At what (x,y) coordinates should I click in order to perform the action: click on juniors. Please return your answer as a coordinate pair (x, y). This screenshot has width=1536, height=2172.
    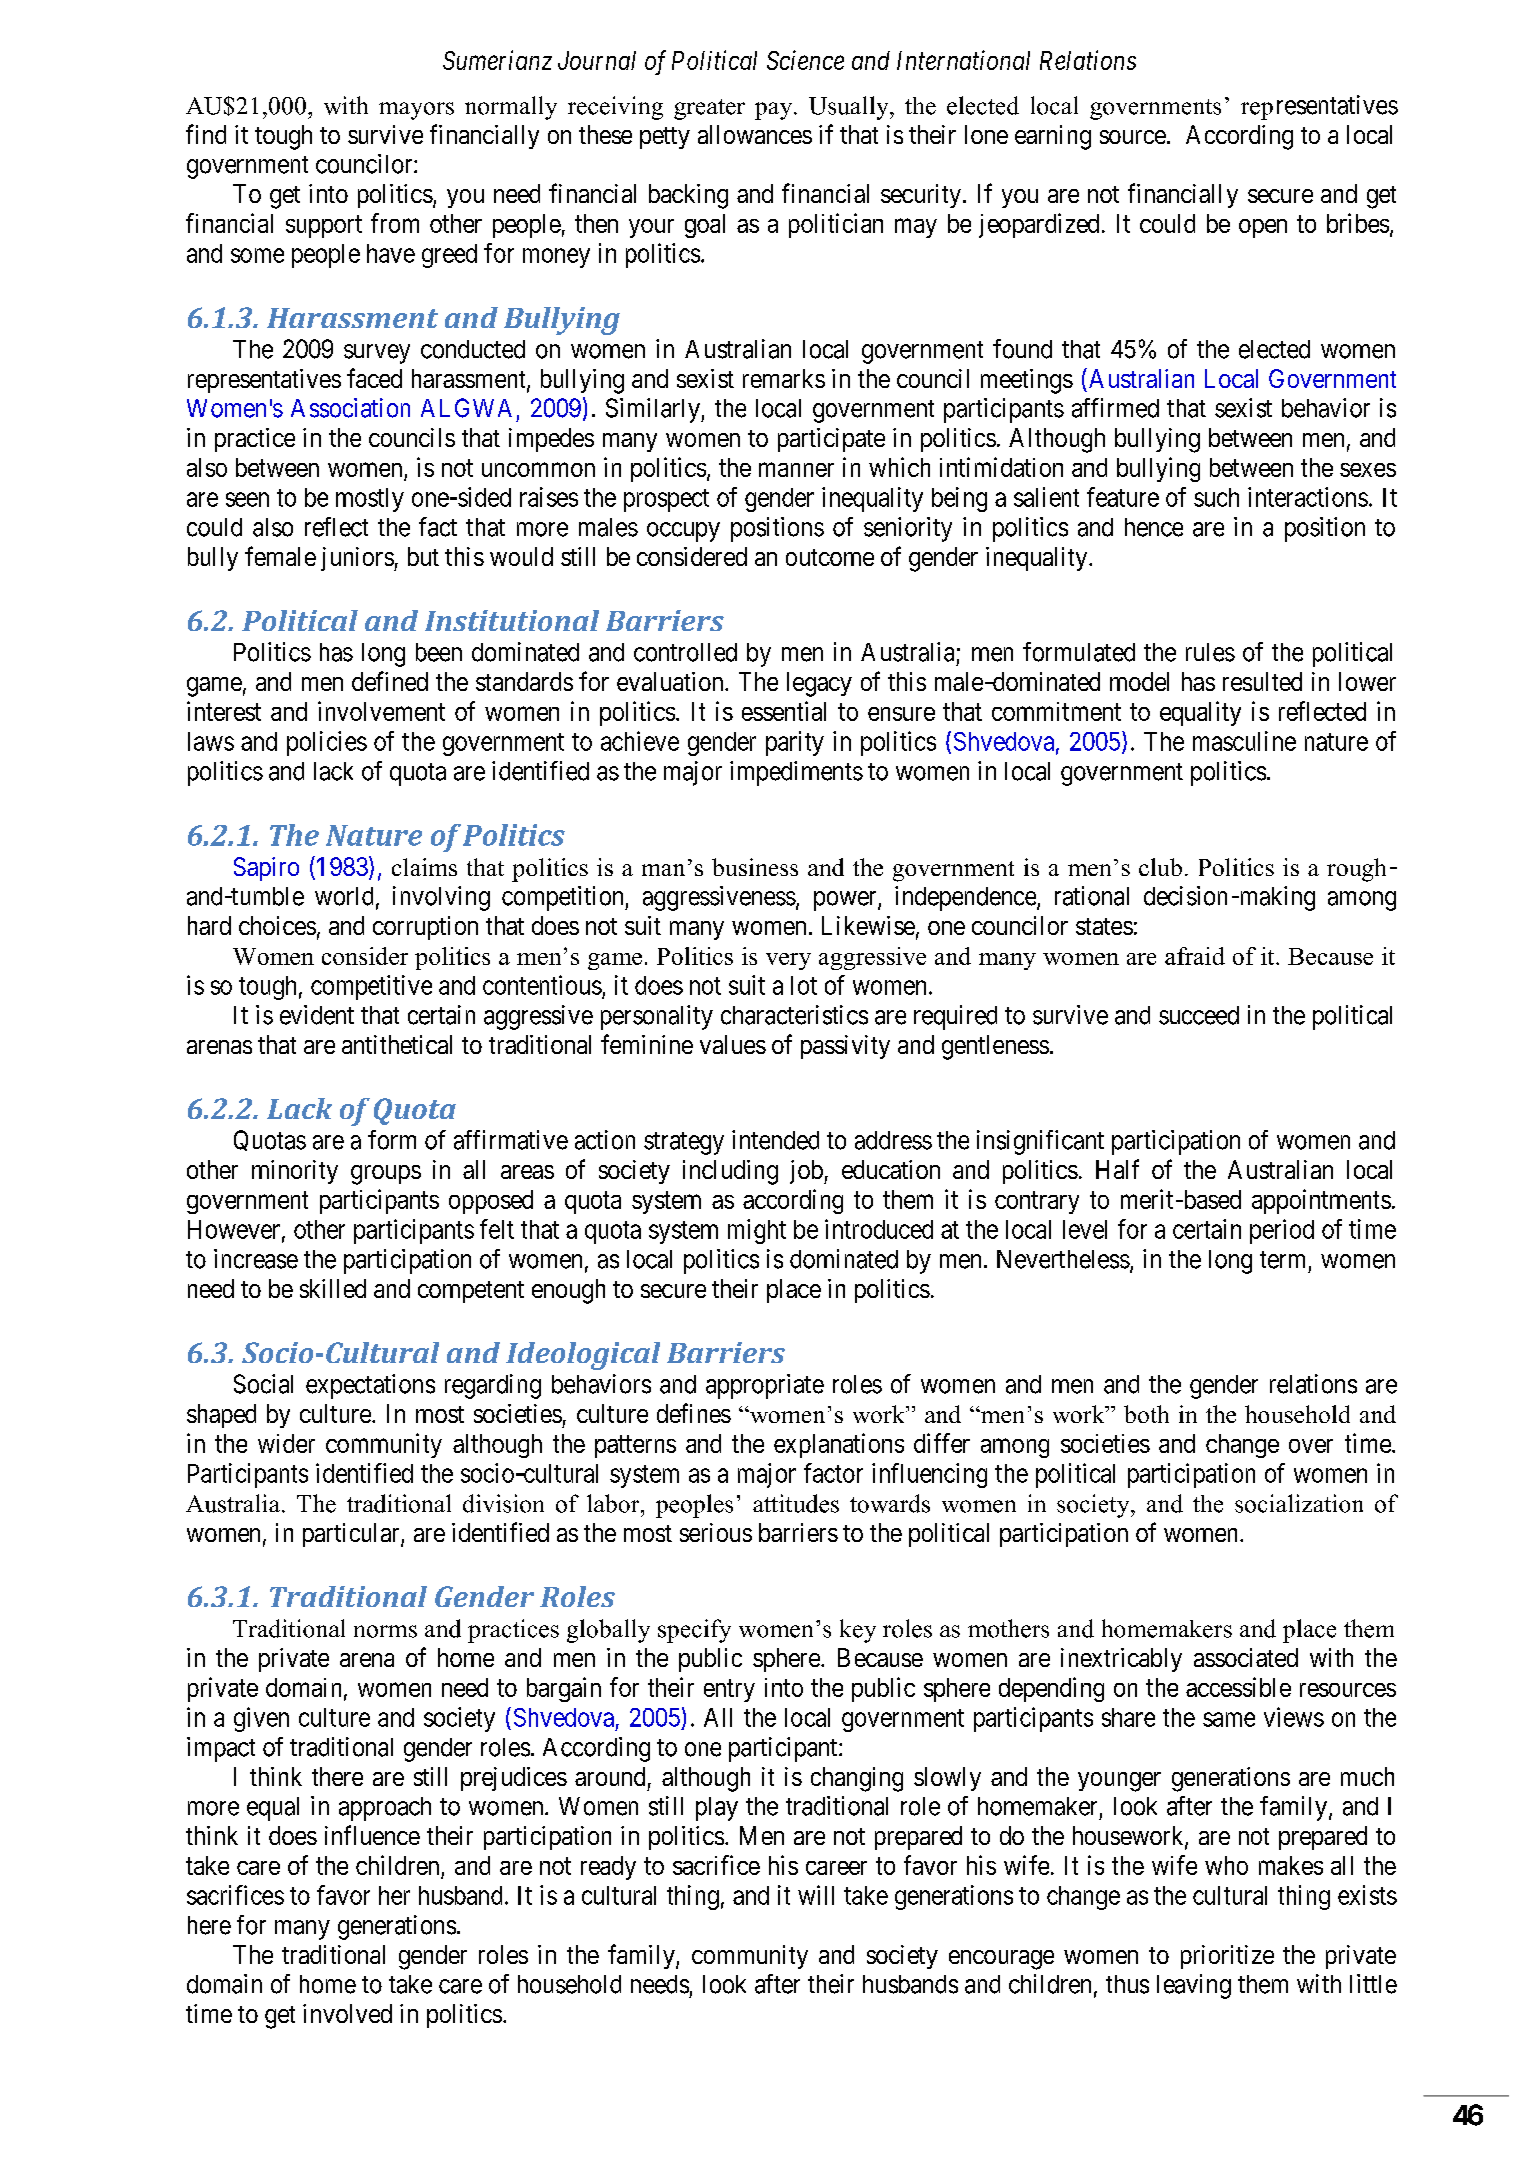
    Looking at the image, I should click on (358, 559).
